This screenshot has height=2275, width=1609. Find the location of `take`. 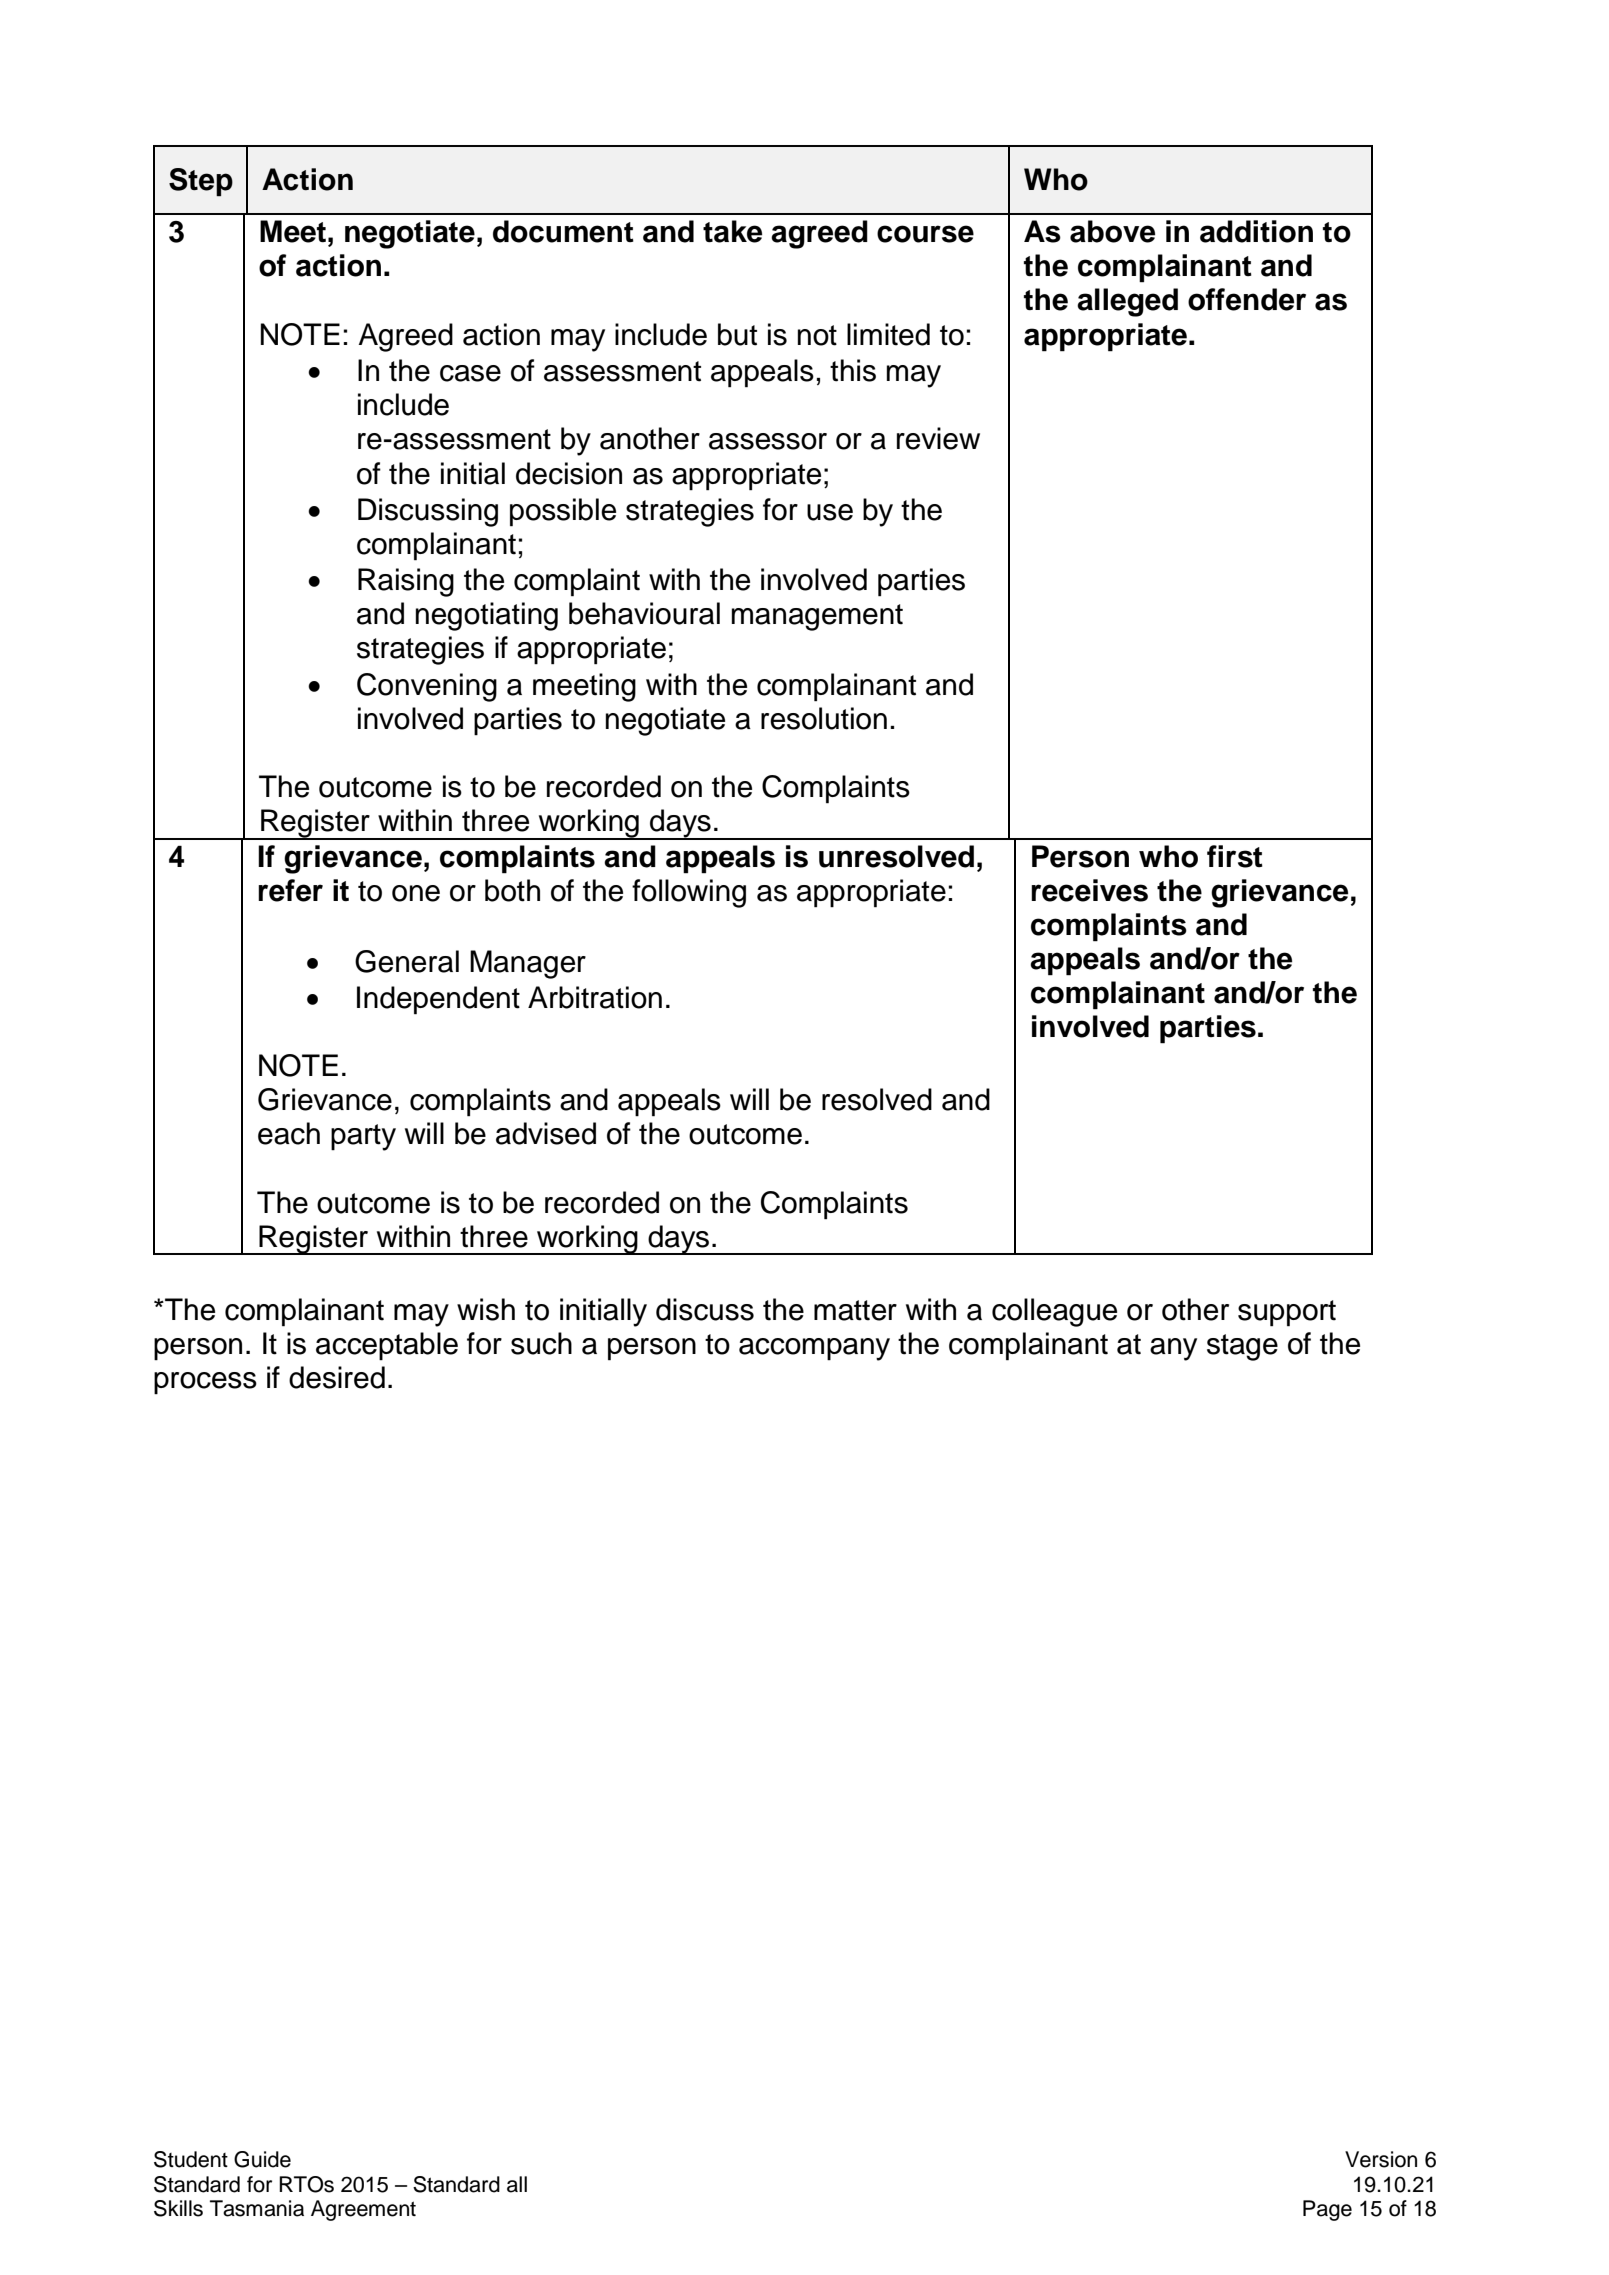

take is located at coordinates (732, 231).
